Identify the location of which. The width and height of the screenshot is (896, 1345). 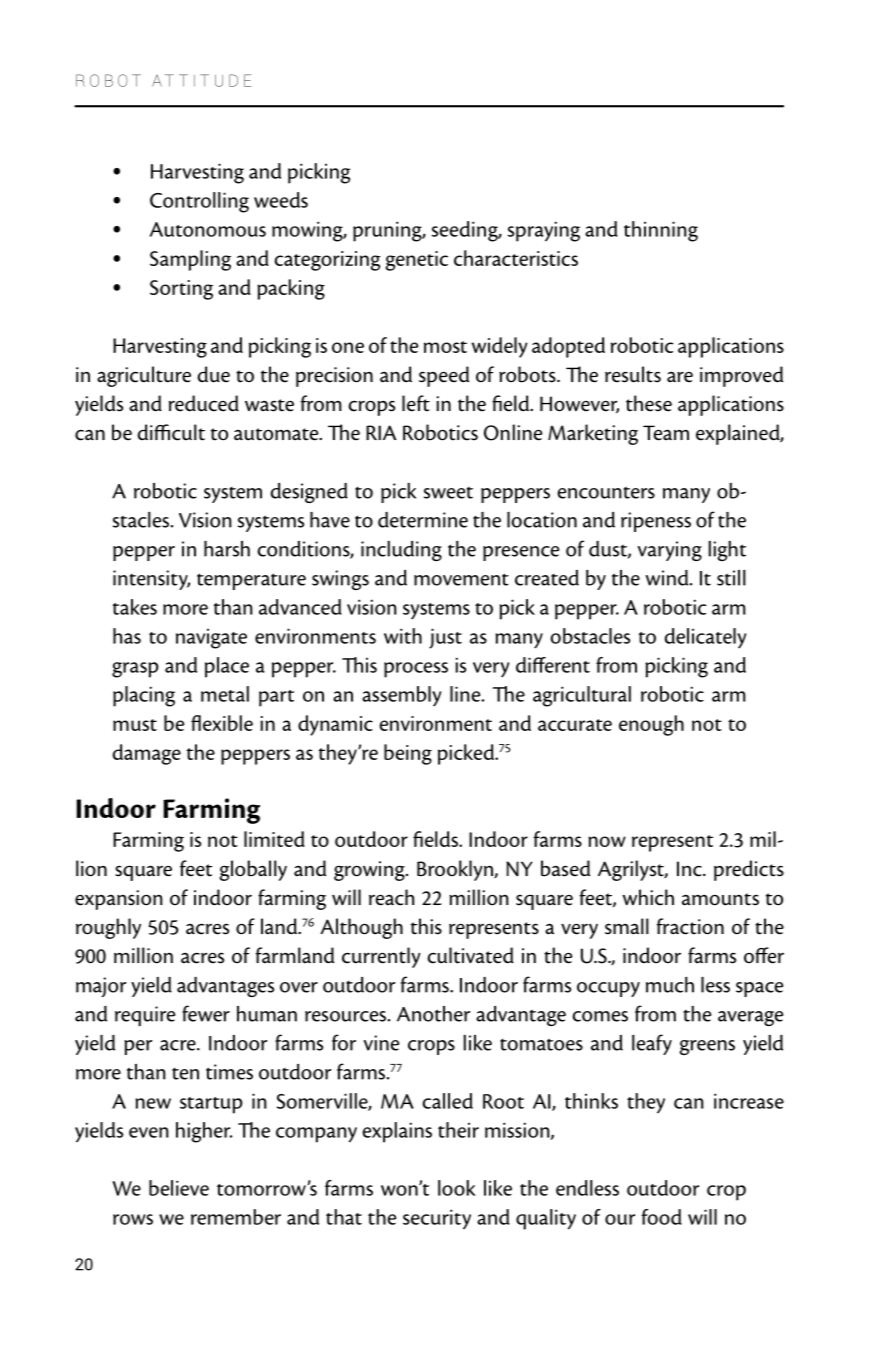
(648, 897).
